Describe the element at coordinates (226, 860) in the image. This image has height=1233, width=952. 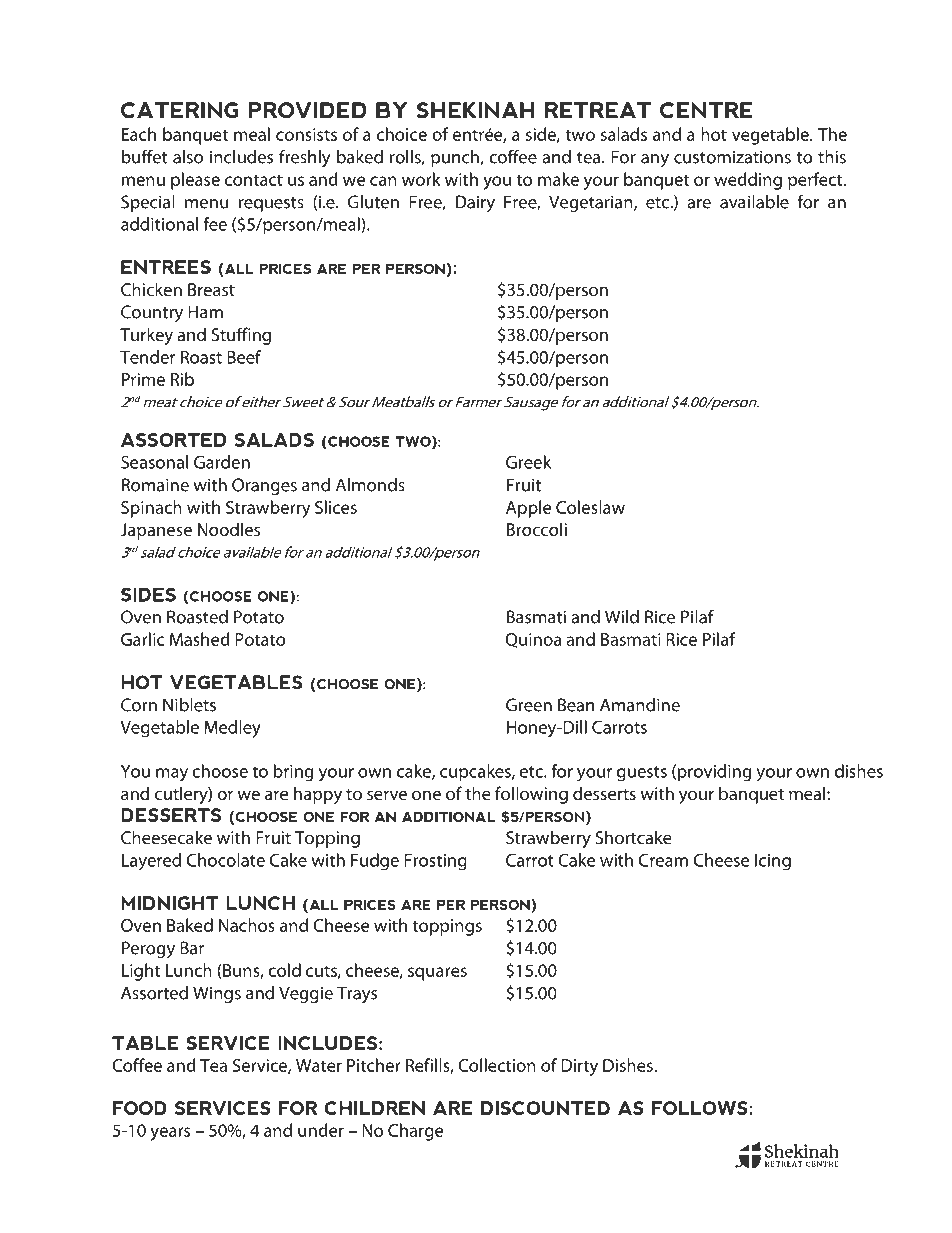
I see `Chocolate` at that location.
